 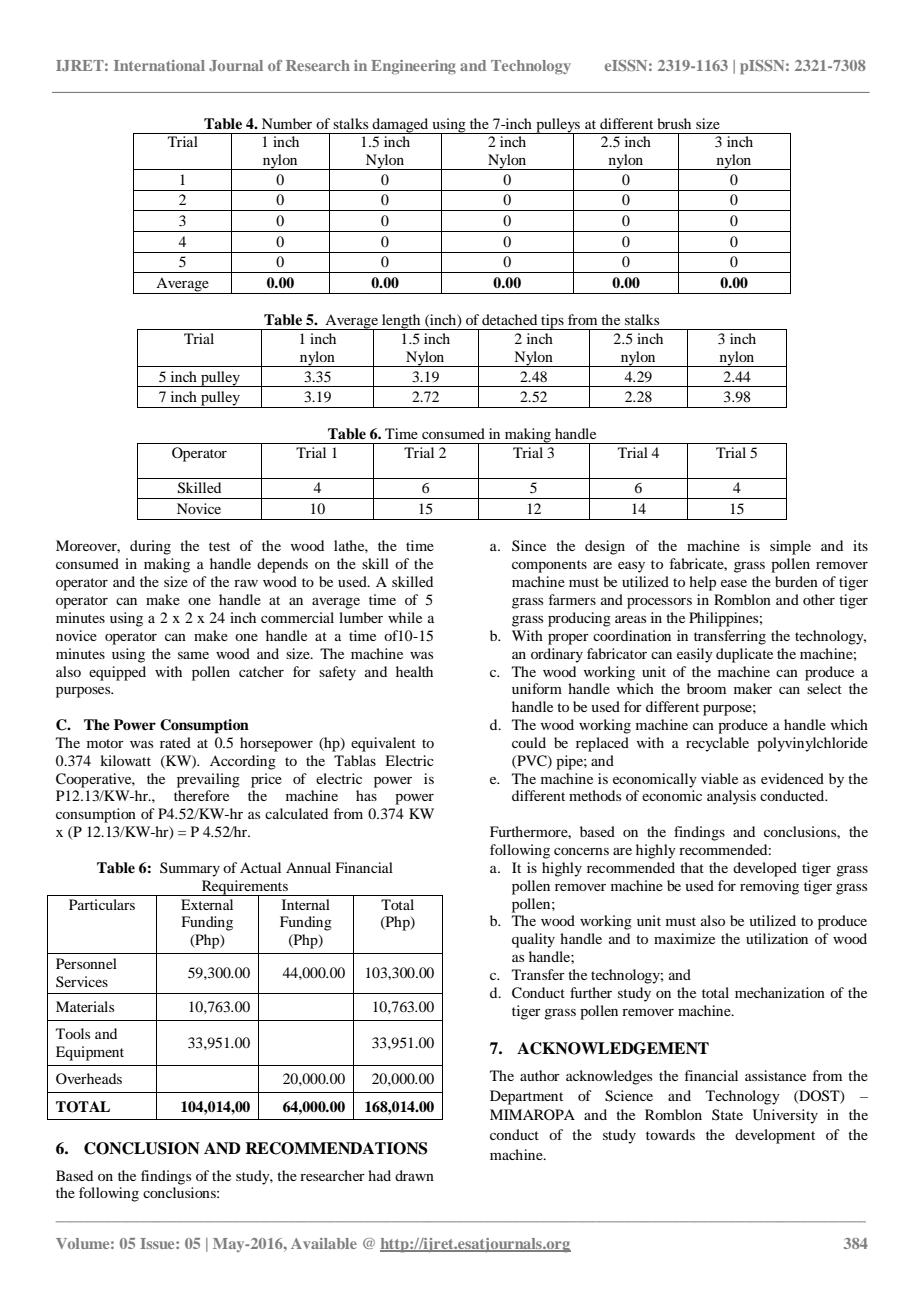 What do you see at coordinates (324, 1243) in the page?
I see `Available` at bounding box center [324, 1243].
